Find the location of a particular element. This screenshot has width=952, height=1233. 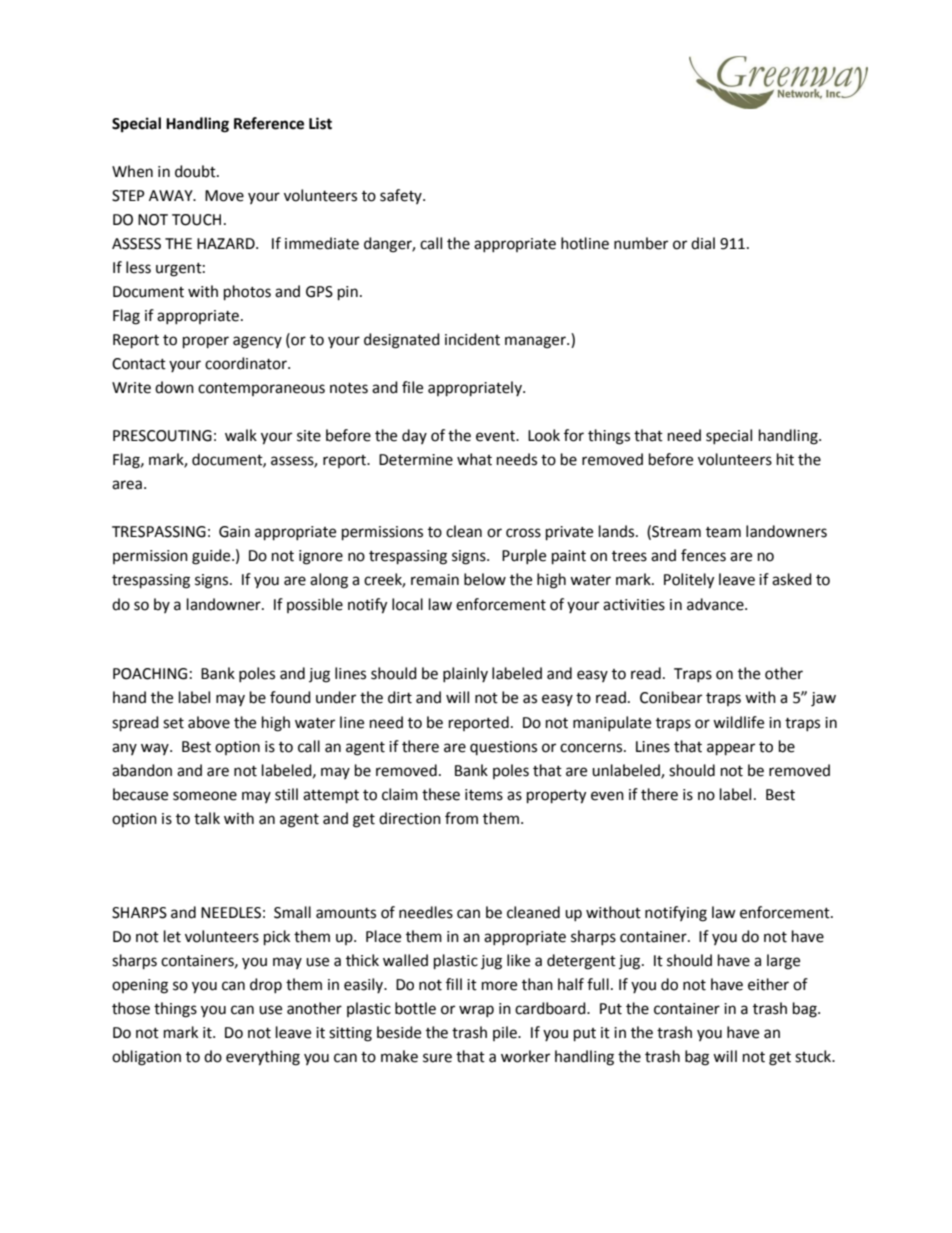

questions is located at coordinates (503, 748).
